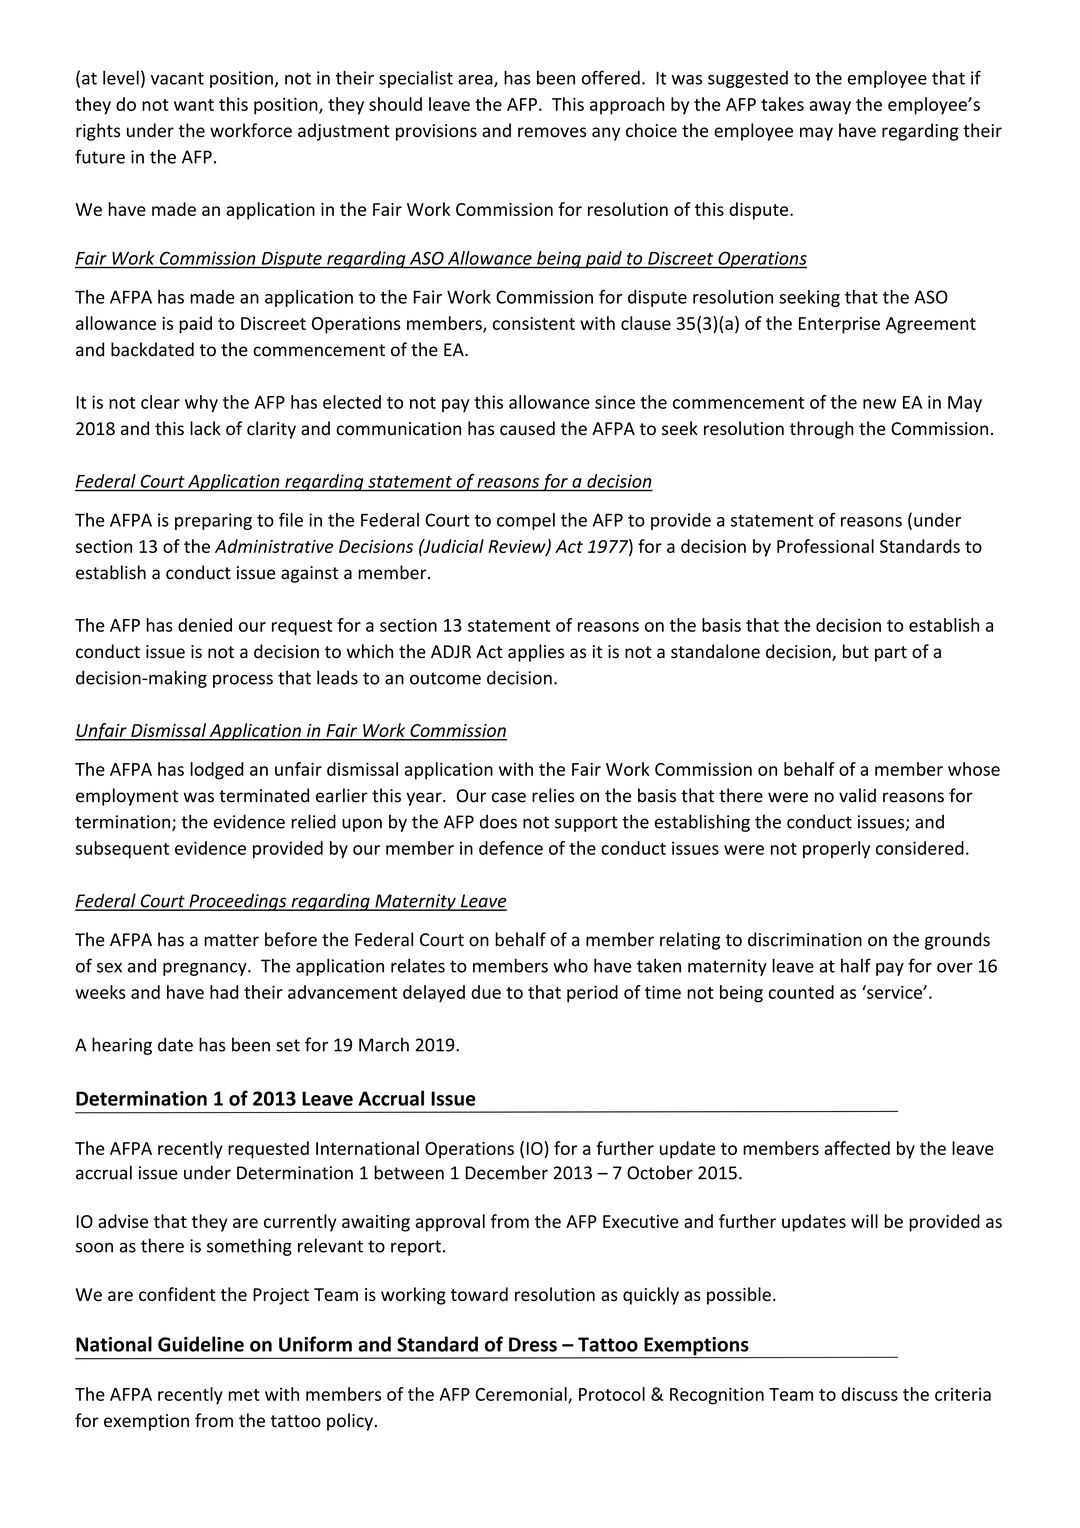 The image size is (1080, 1528). I want to click on relies, so click(553, 795).
